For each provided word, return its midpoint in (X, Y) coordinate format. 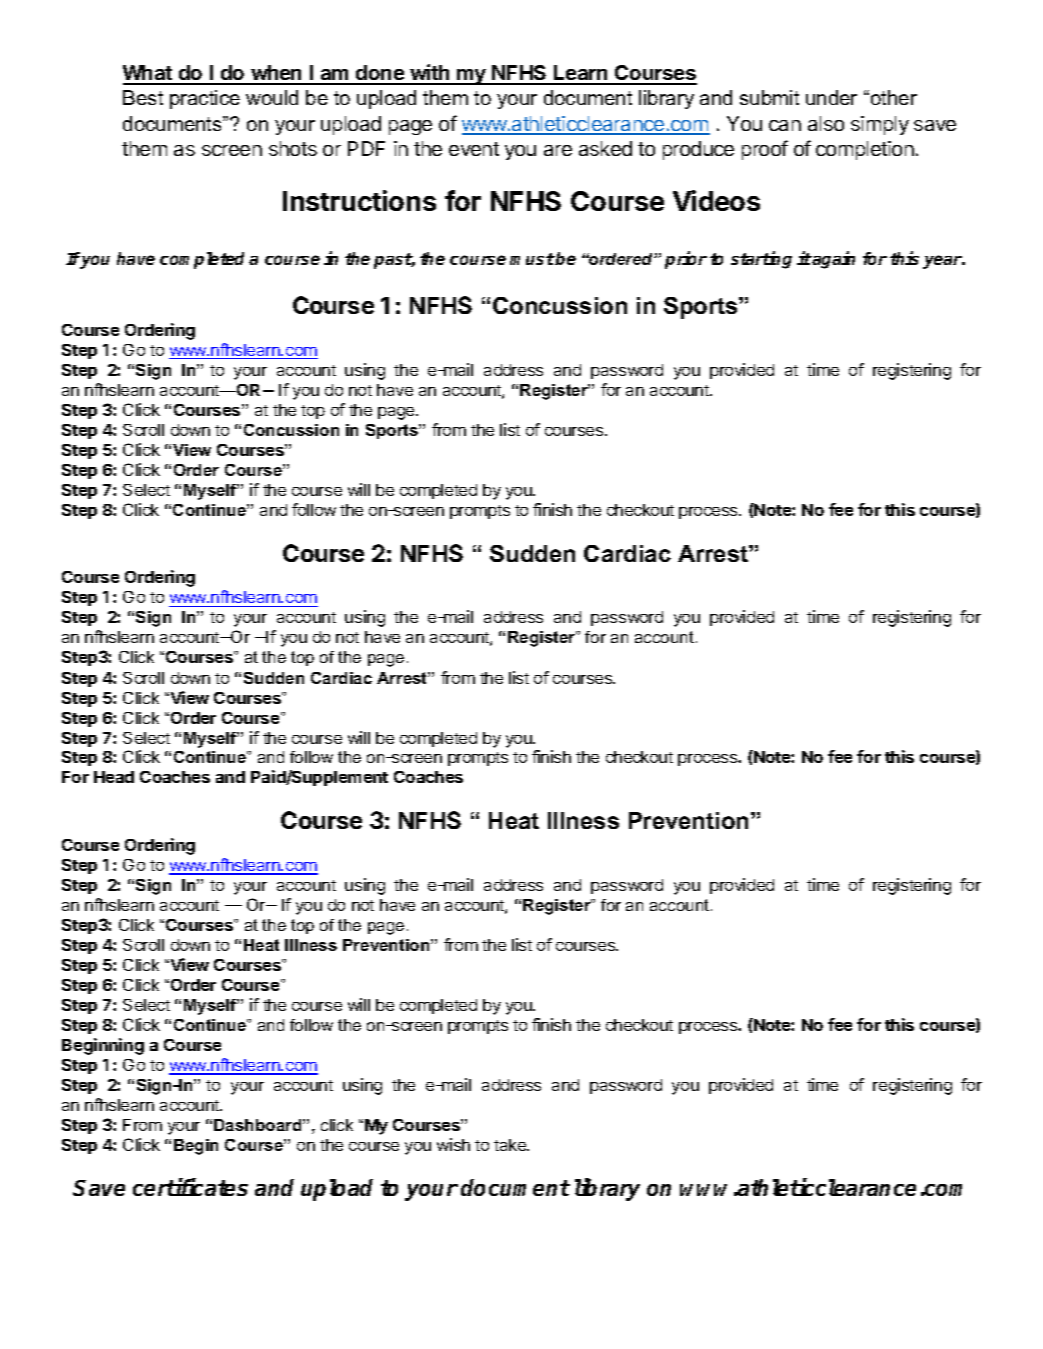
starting (761, 260)
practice (205, 99)
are (558, 150)
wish (453, 1144)
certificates (190, 1187)
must (532, 259)
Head (114, 777)
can (785, 125)
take (511, 1145)
